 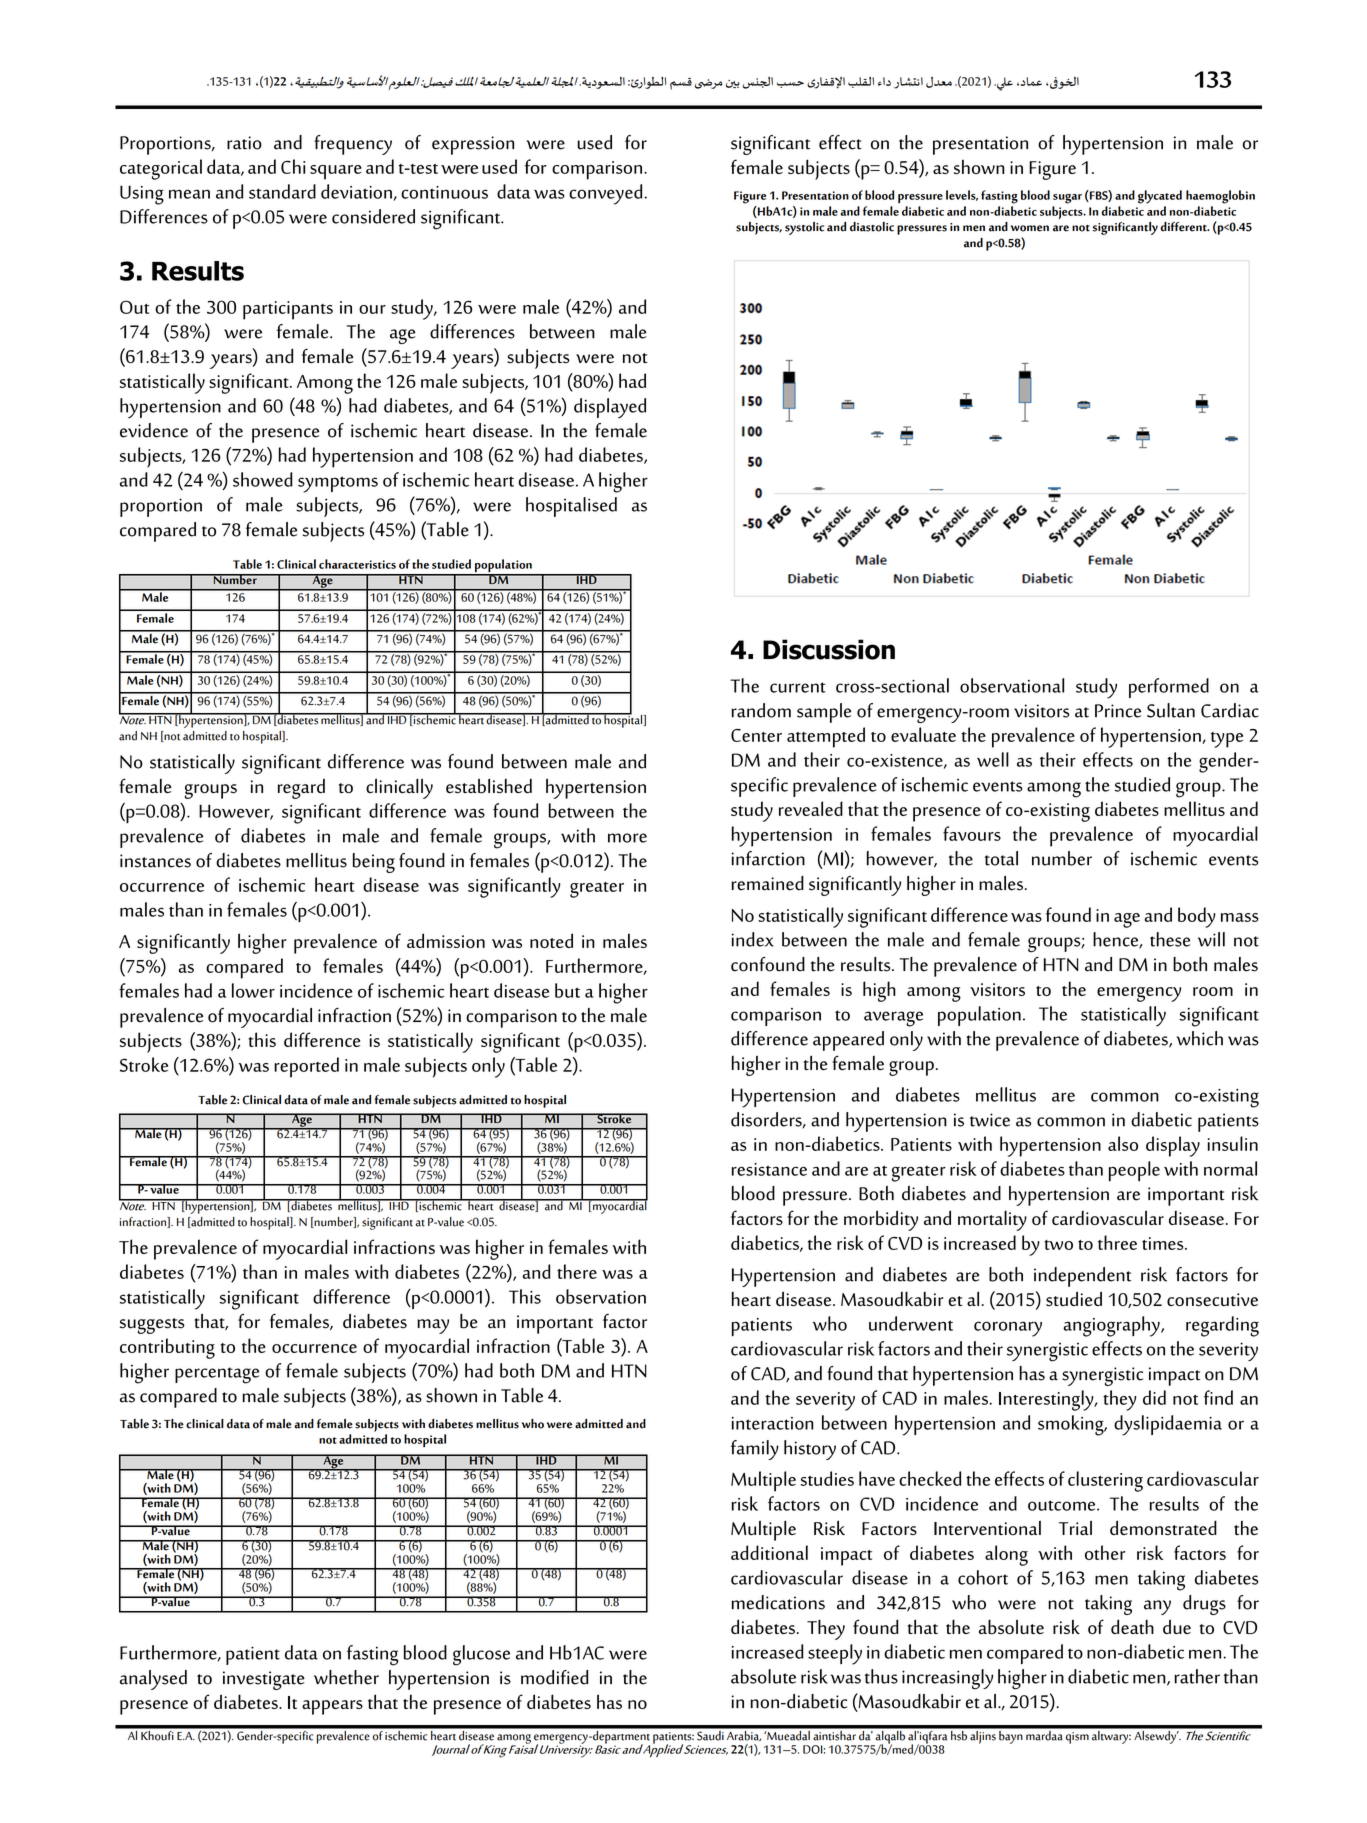 What do you see at coordinates (1169, 688) in the screenshot?
I see `performed` at bounding box center [1169, 688].
